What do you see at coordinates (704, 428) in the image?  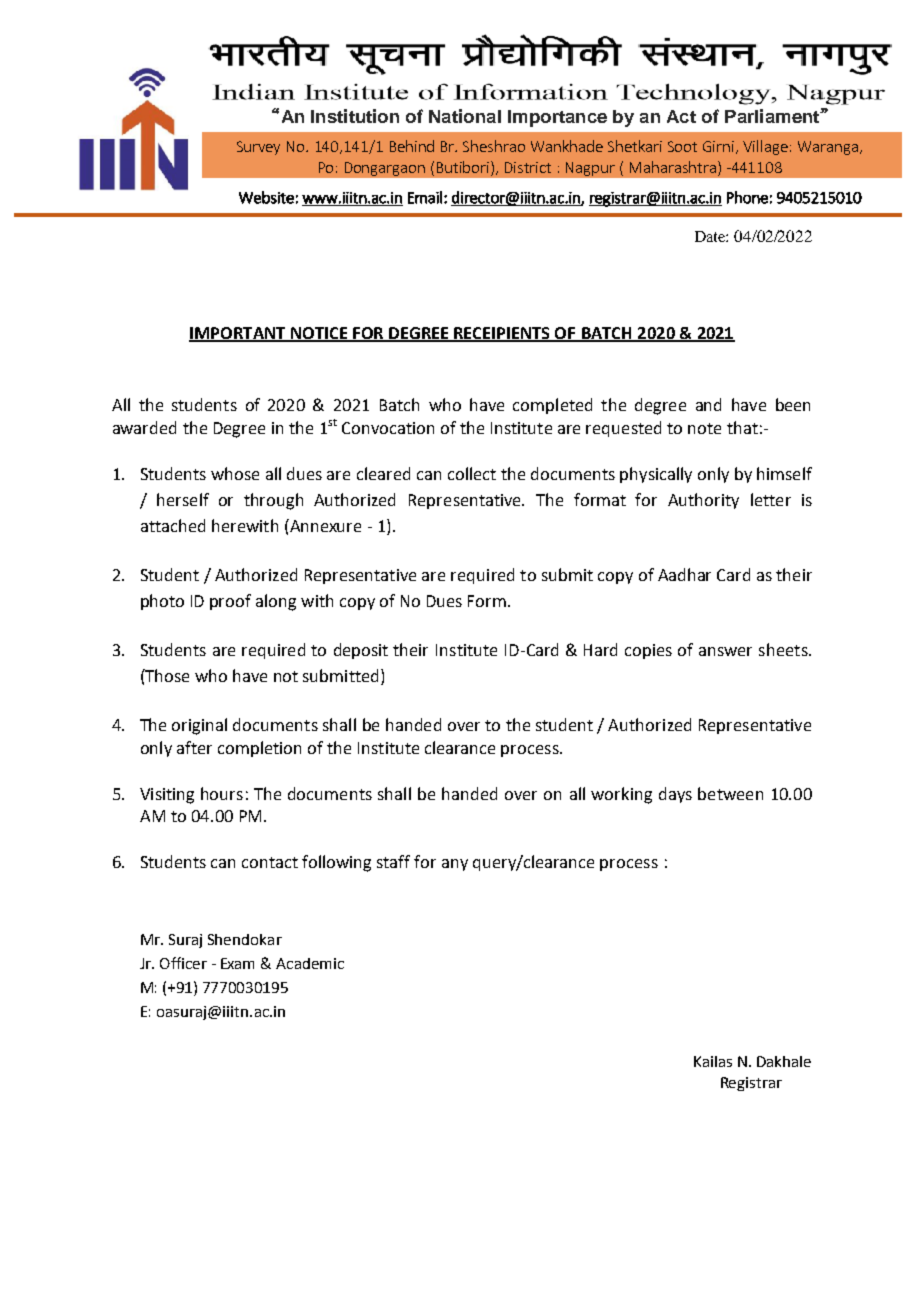 I see `note` at bounding box center [704, 428].
